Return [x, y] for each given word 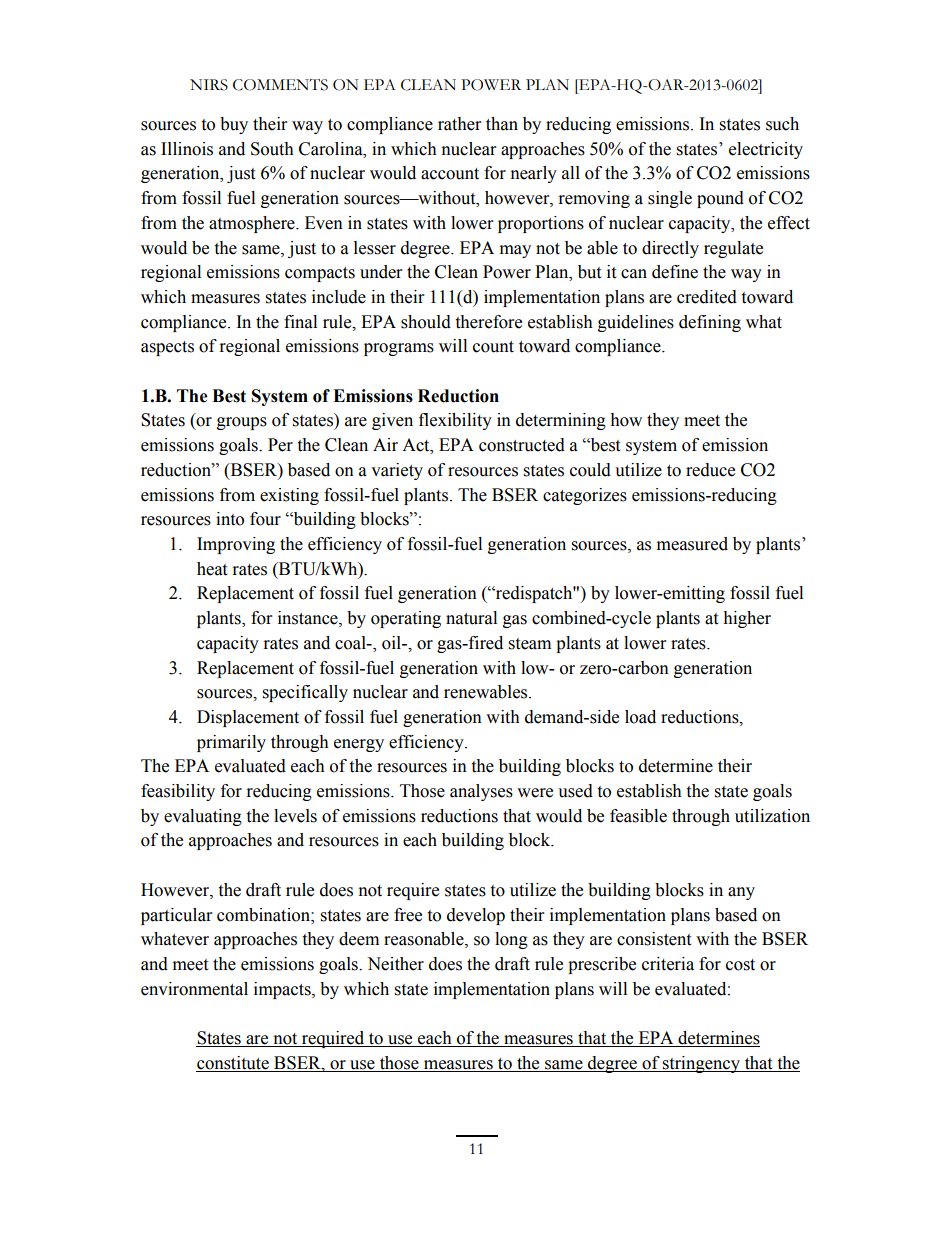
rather [459, 124]
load [640, 717]
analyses [481, 792]
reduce [710, 470]
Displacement [248, 718]
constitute [233, 1064]
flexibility [455, 421]
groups [242, 423]
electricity [766, 150]
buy [234, 125]
